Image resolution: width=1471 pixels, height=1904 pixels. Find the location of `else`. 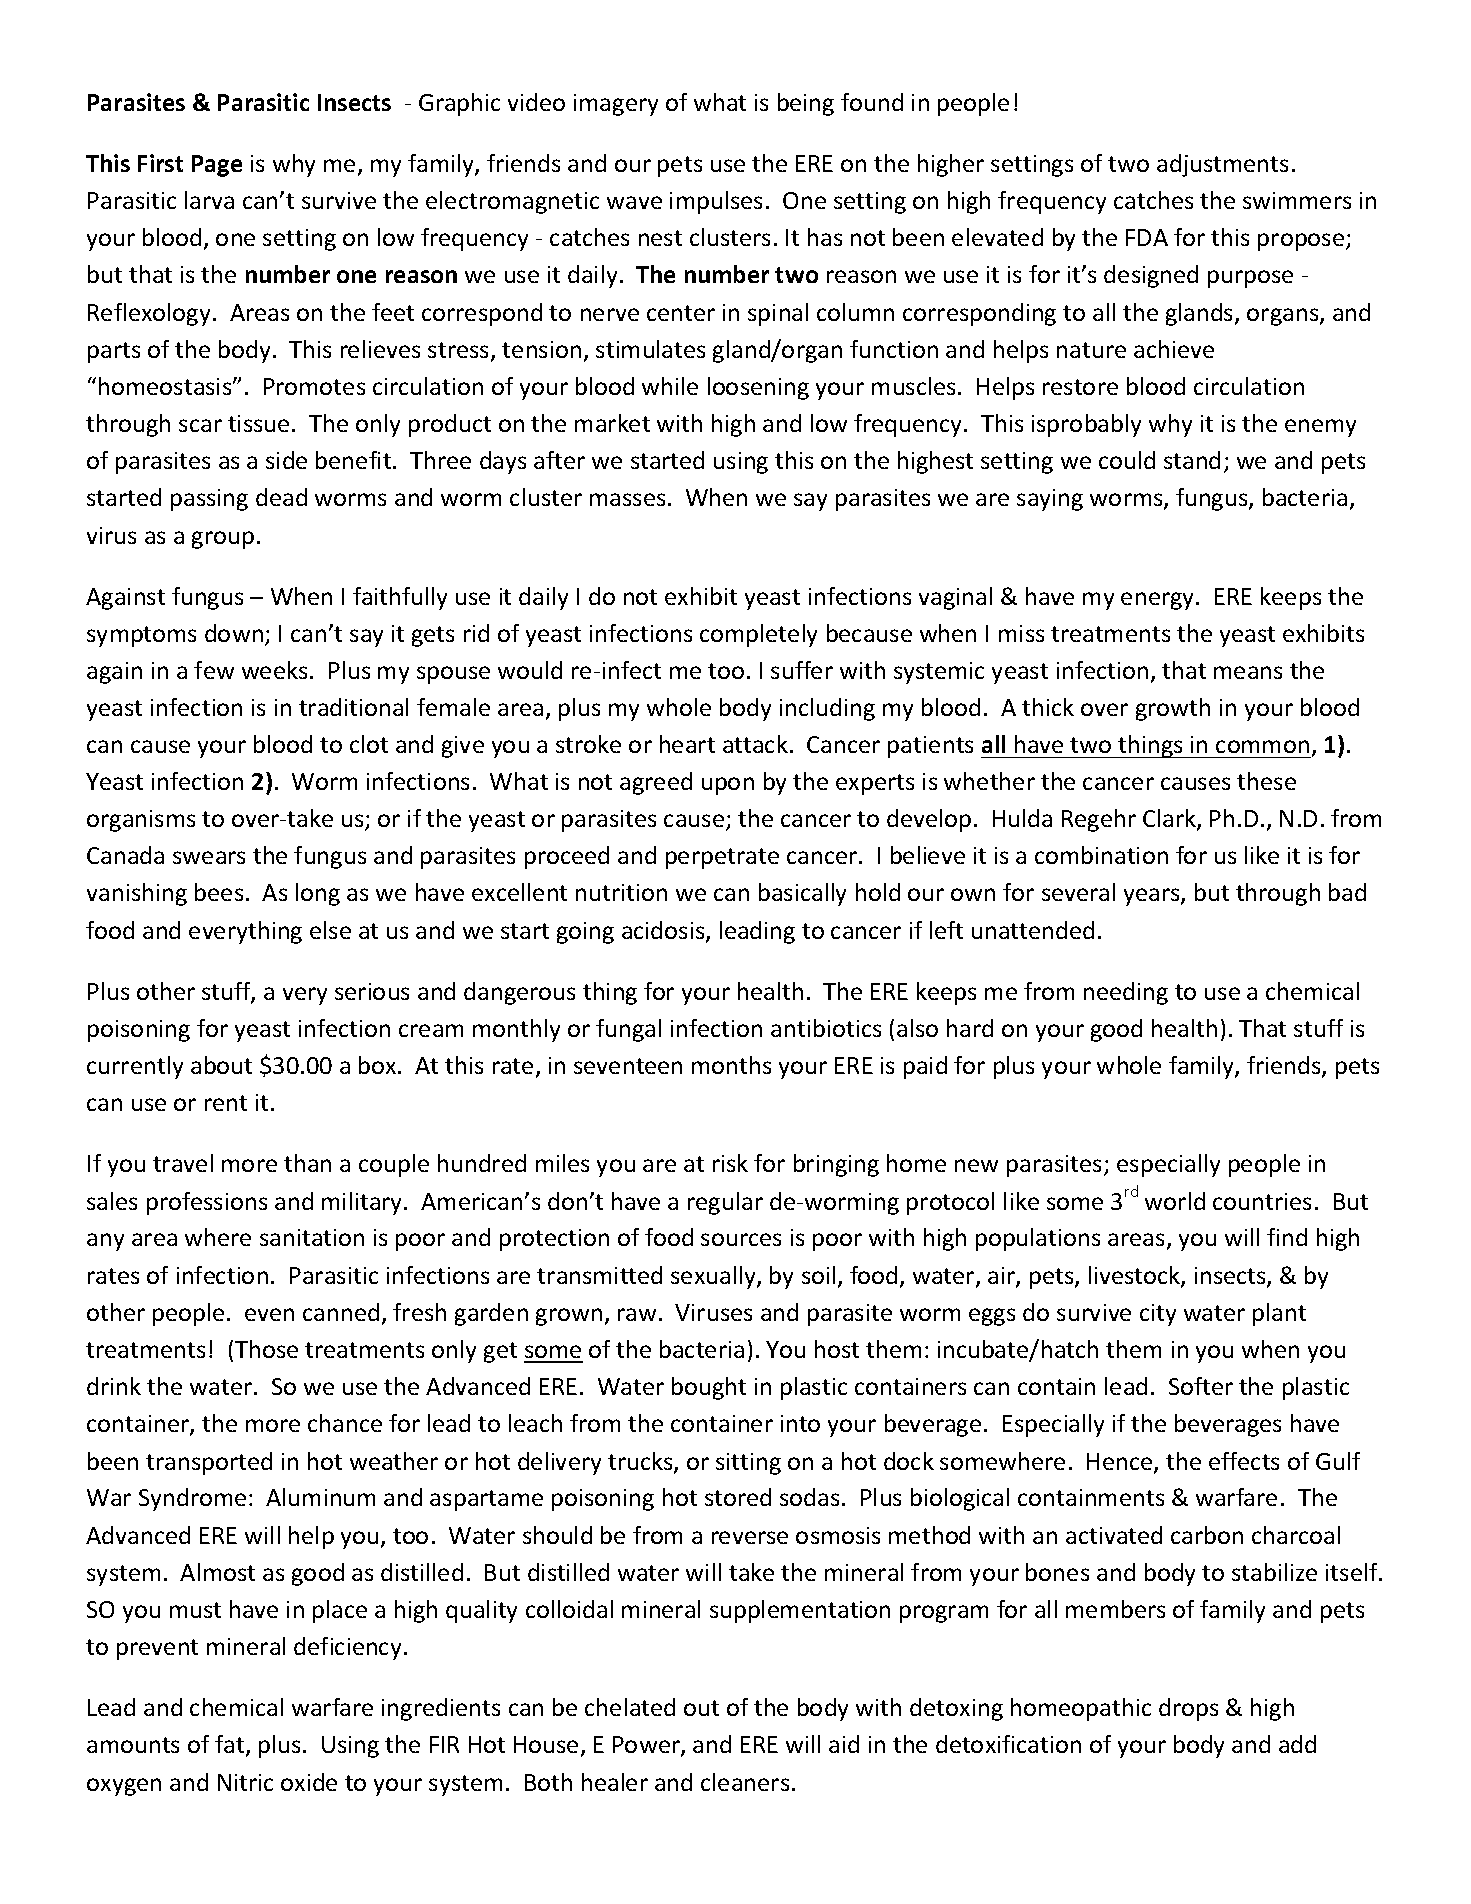

else is located at coordinates (330, 930).
